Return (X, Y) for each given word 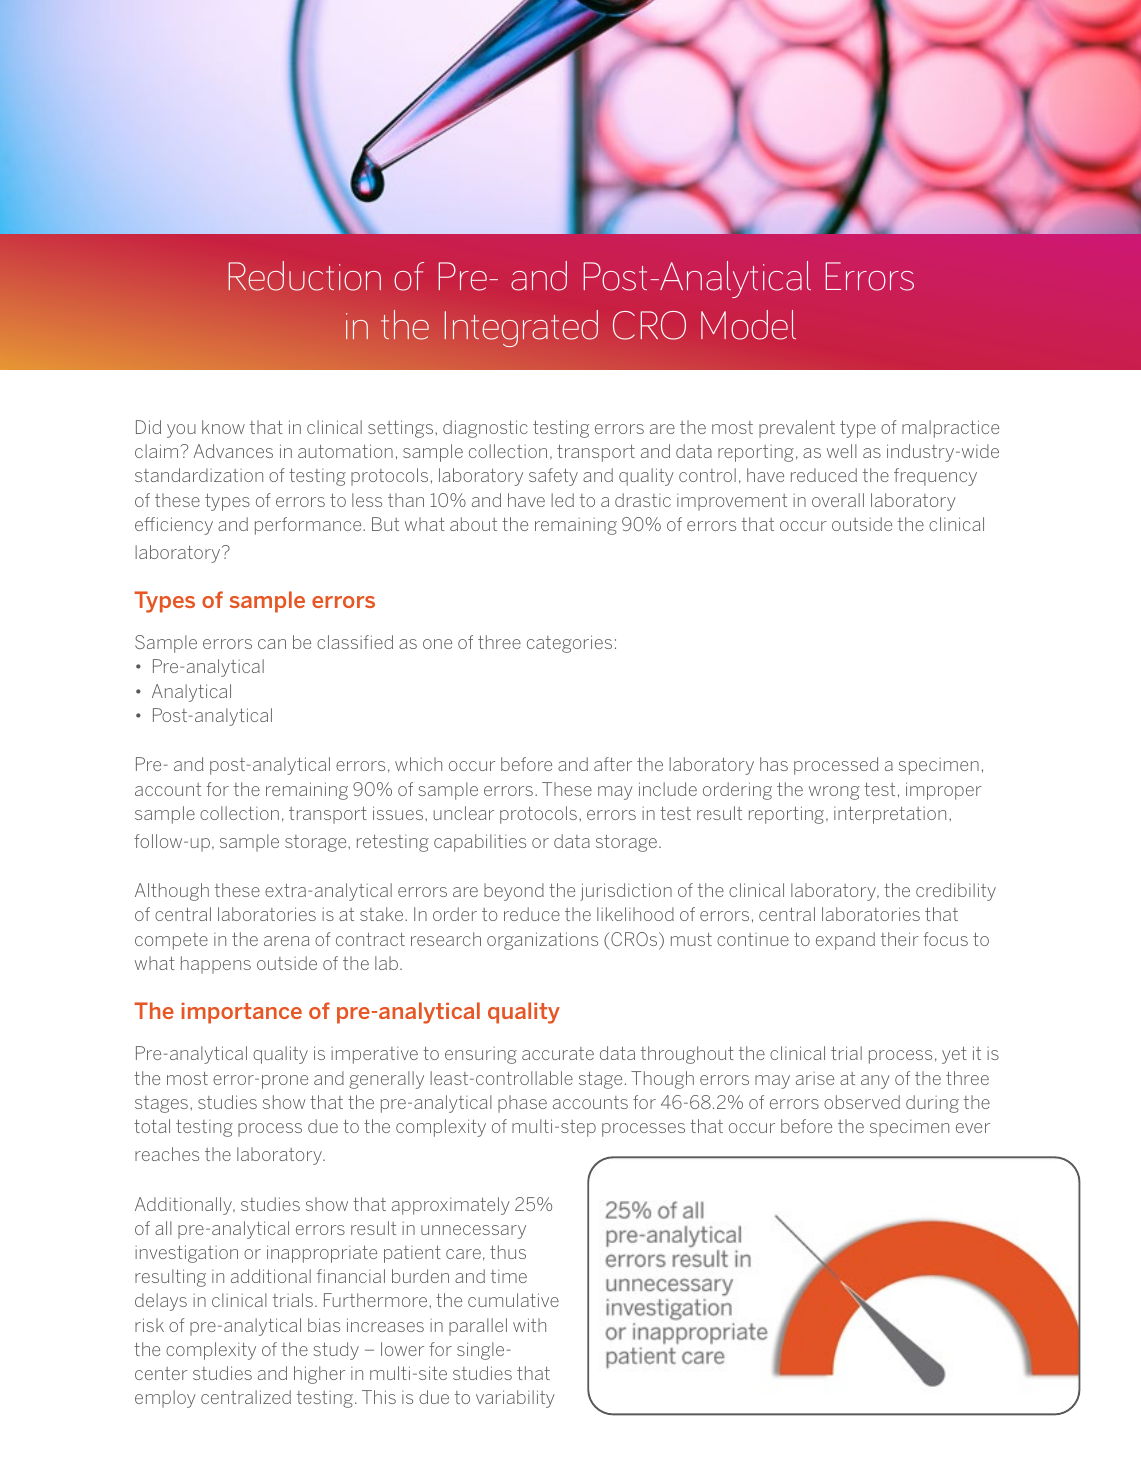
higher (319, 1375)
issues (399, 813)
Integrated (521, 328)
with (529, 1325)
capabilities (480, 843)
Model (748, 325)
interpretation (890, 815)
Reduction (304, 276)
